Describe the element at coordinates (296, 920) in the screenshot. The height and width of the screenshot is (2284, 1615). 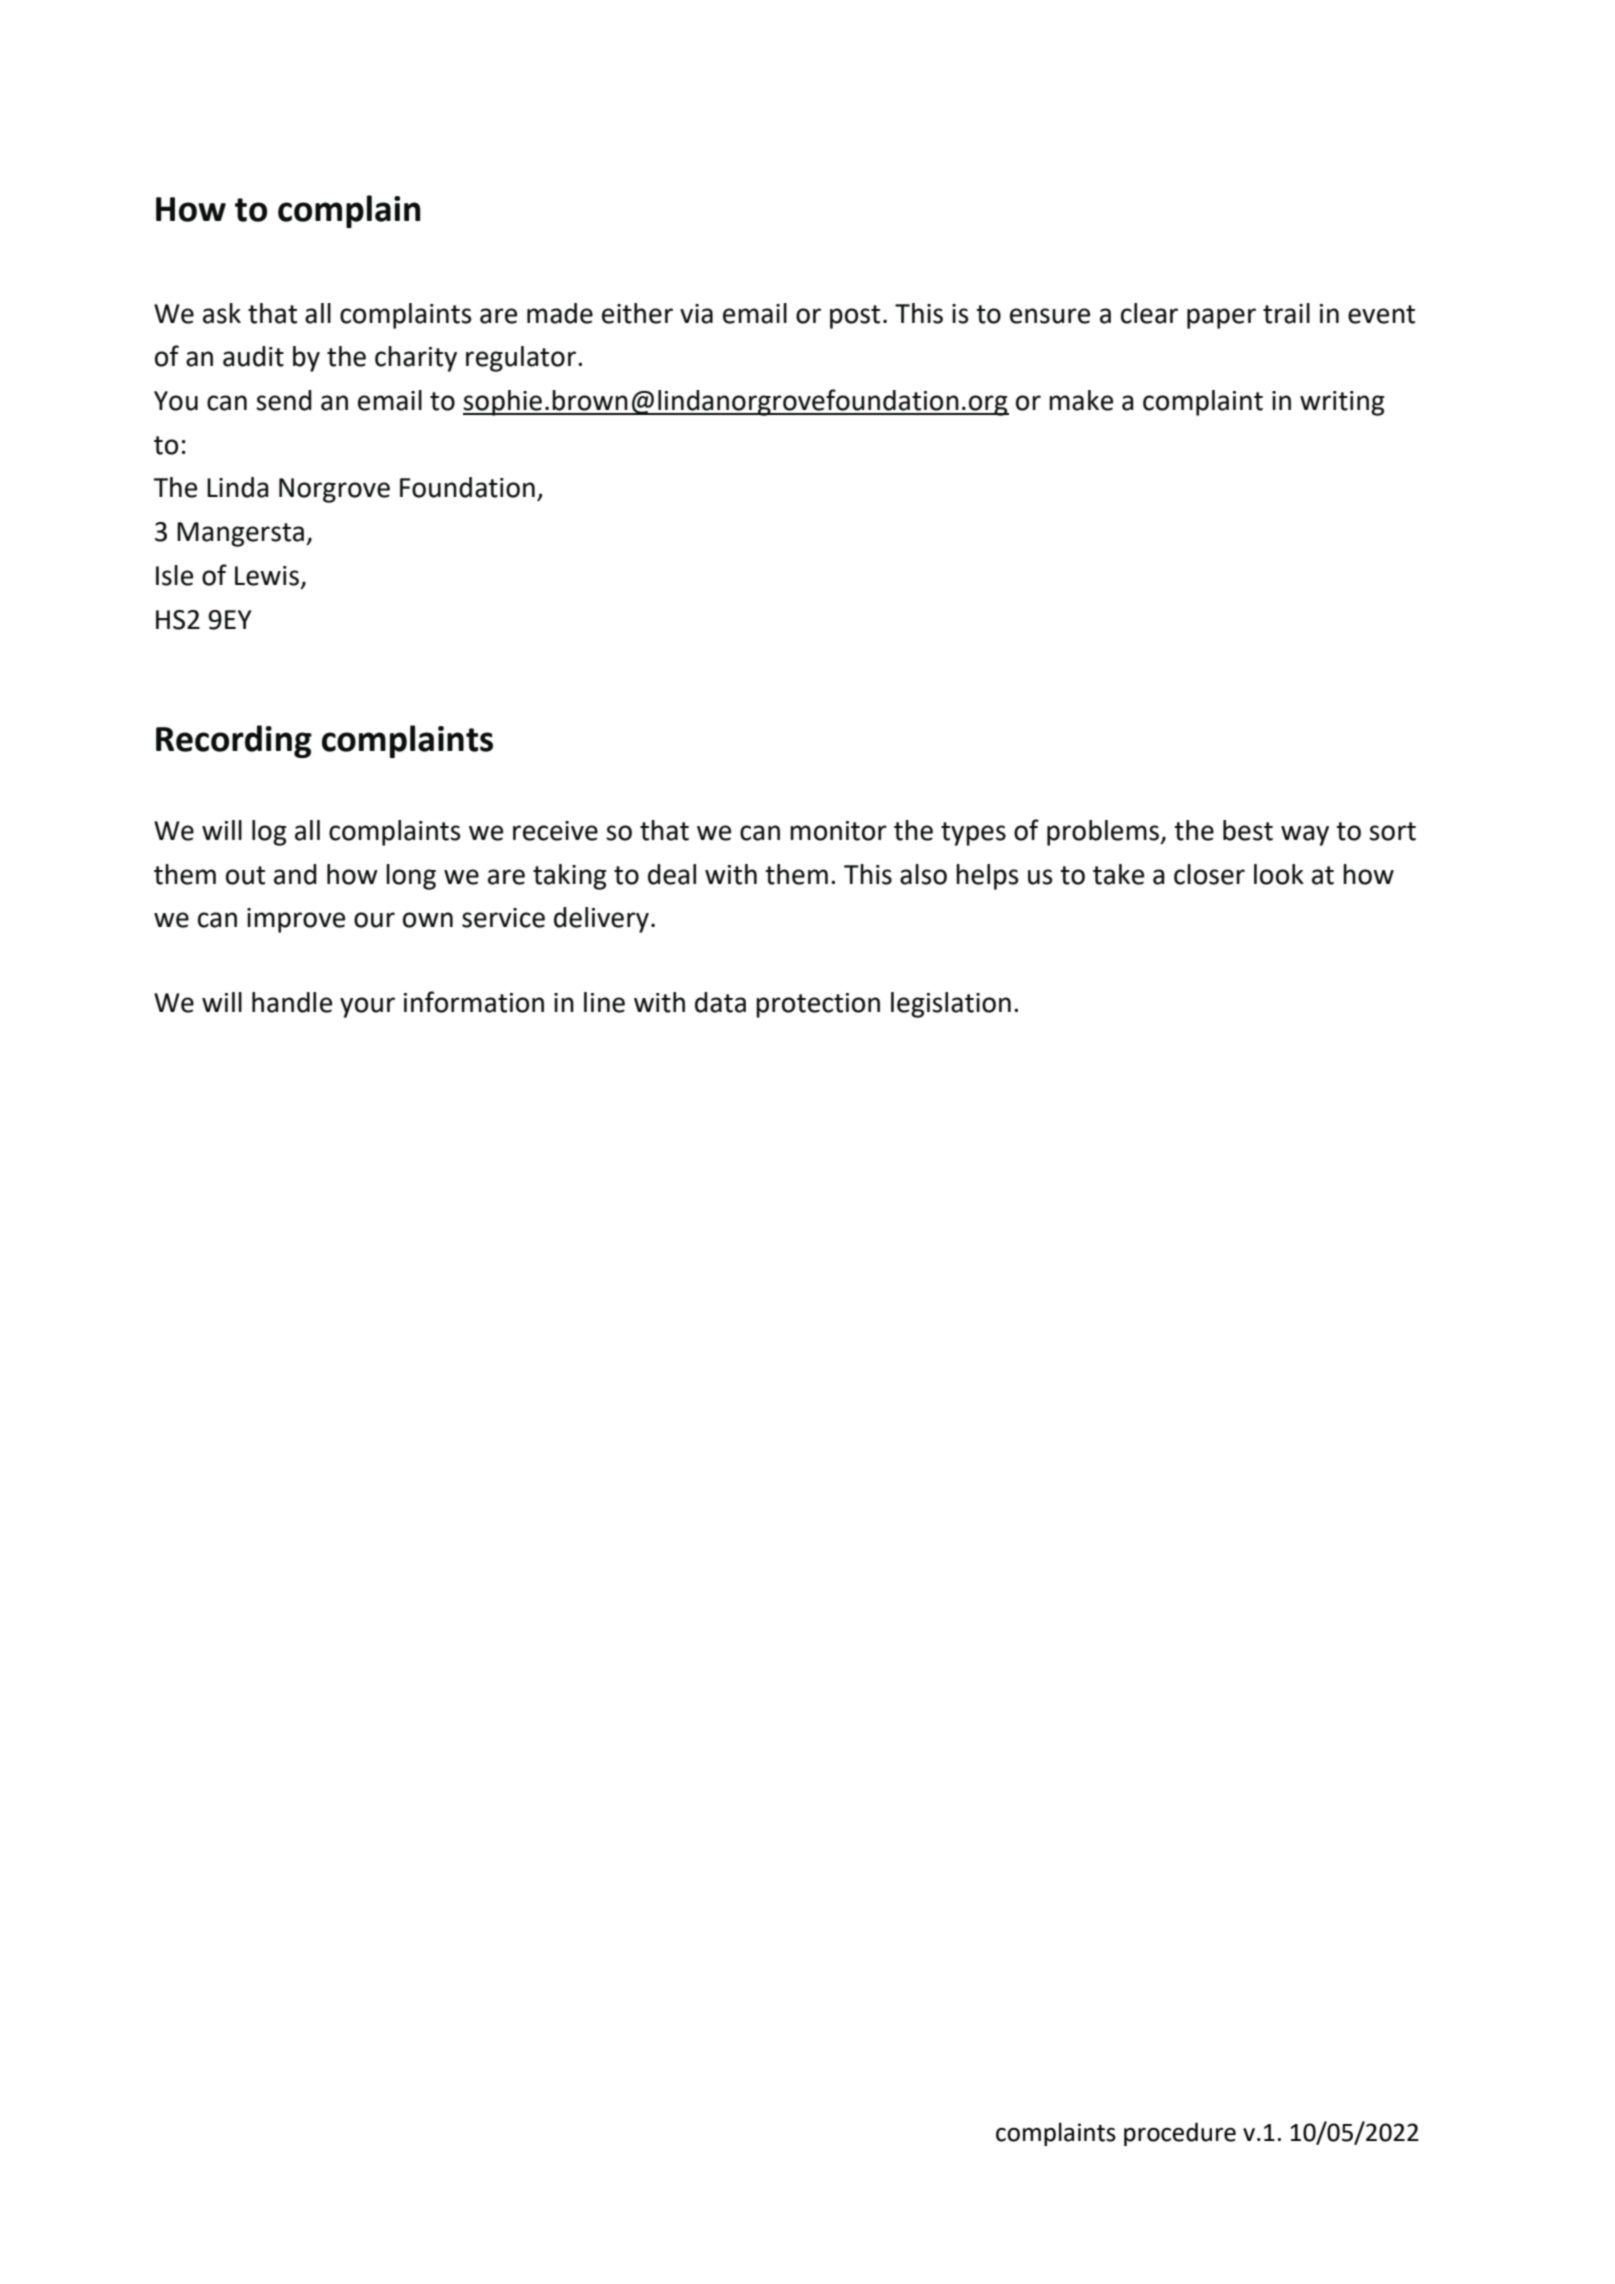
I see `improve` at that location.
